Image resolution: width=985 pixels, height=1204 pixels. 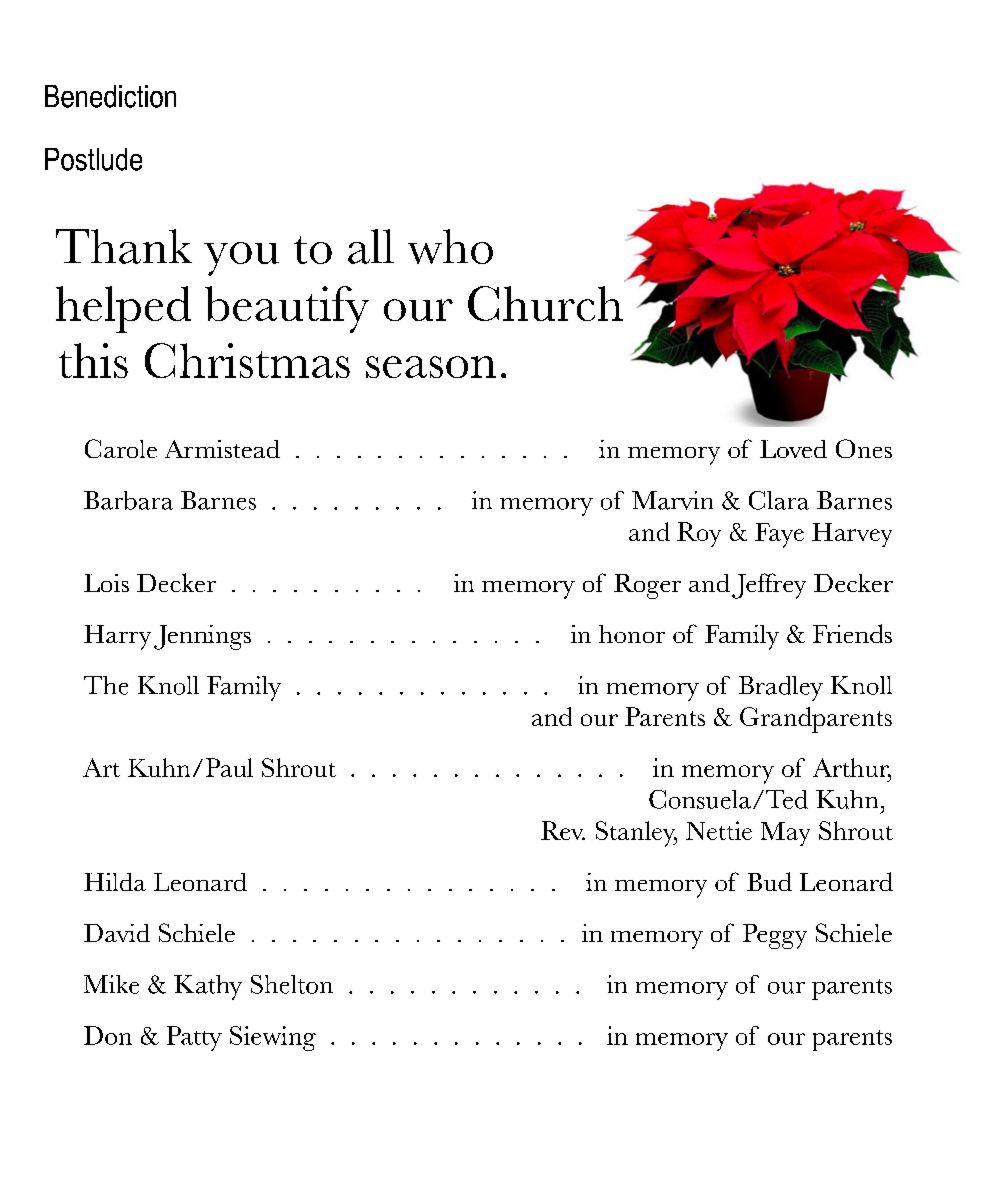 I want to click on season, so click(x=431, y=367).
